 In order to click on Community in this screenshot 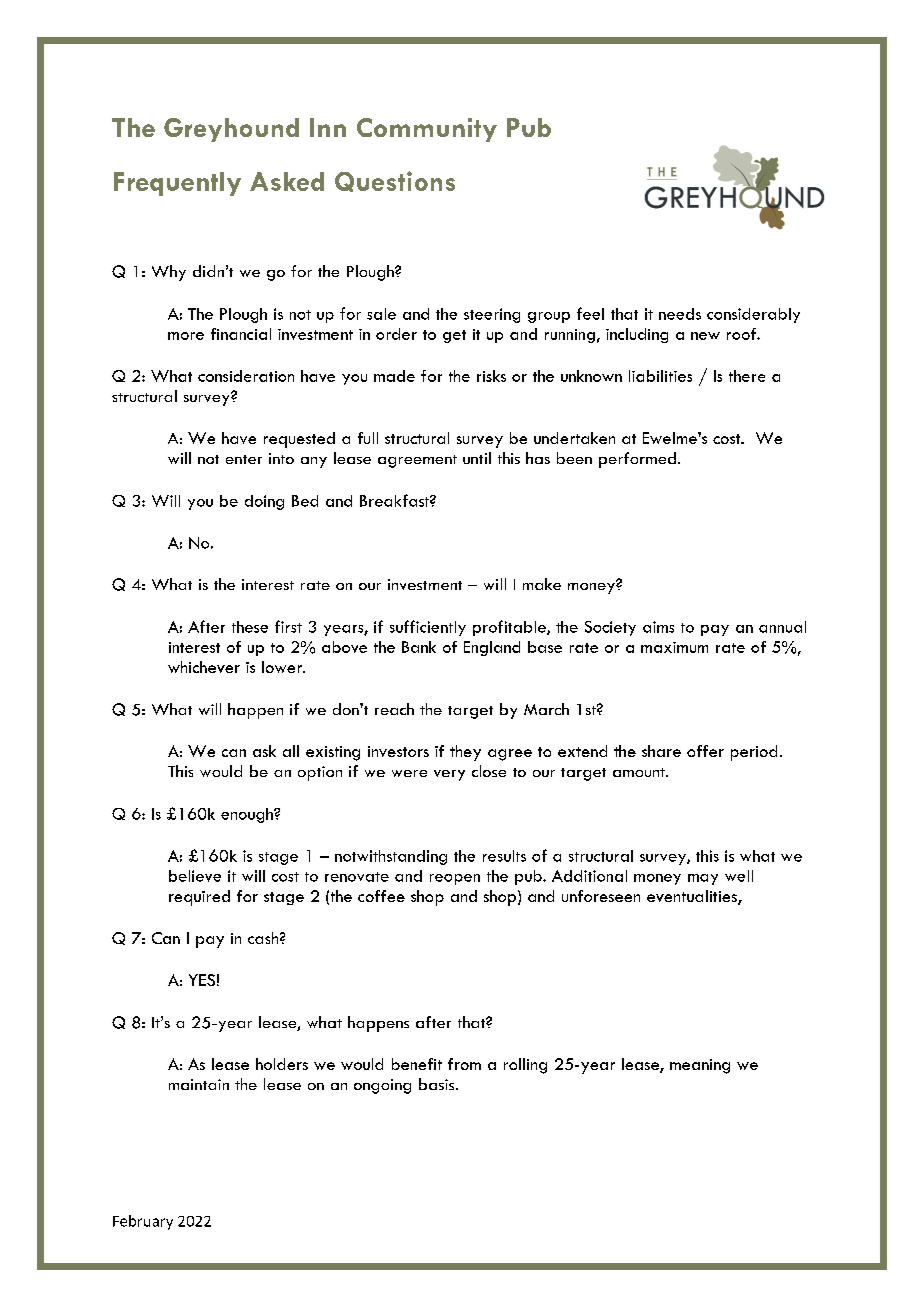, I will do `click(427, 130)`.
